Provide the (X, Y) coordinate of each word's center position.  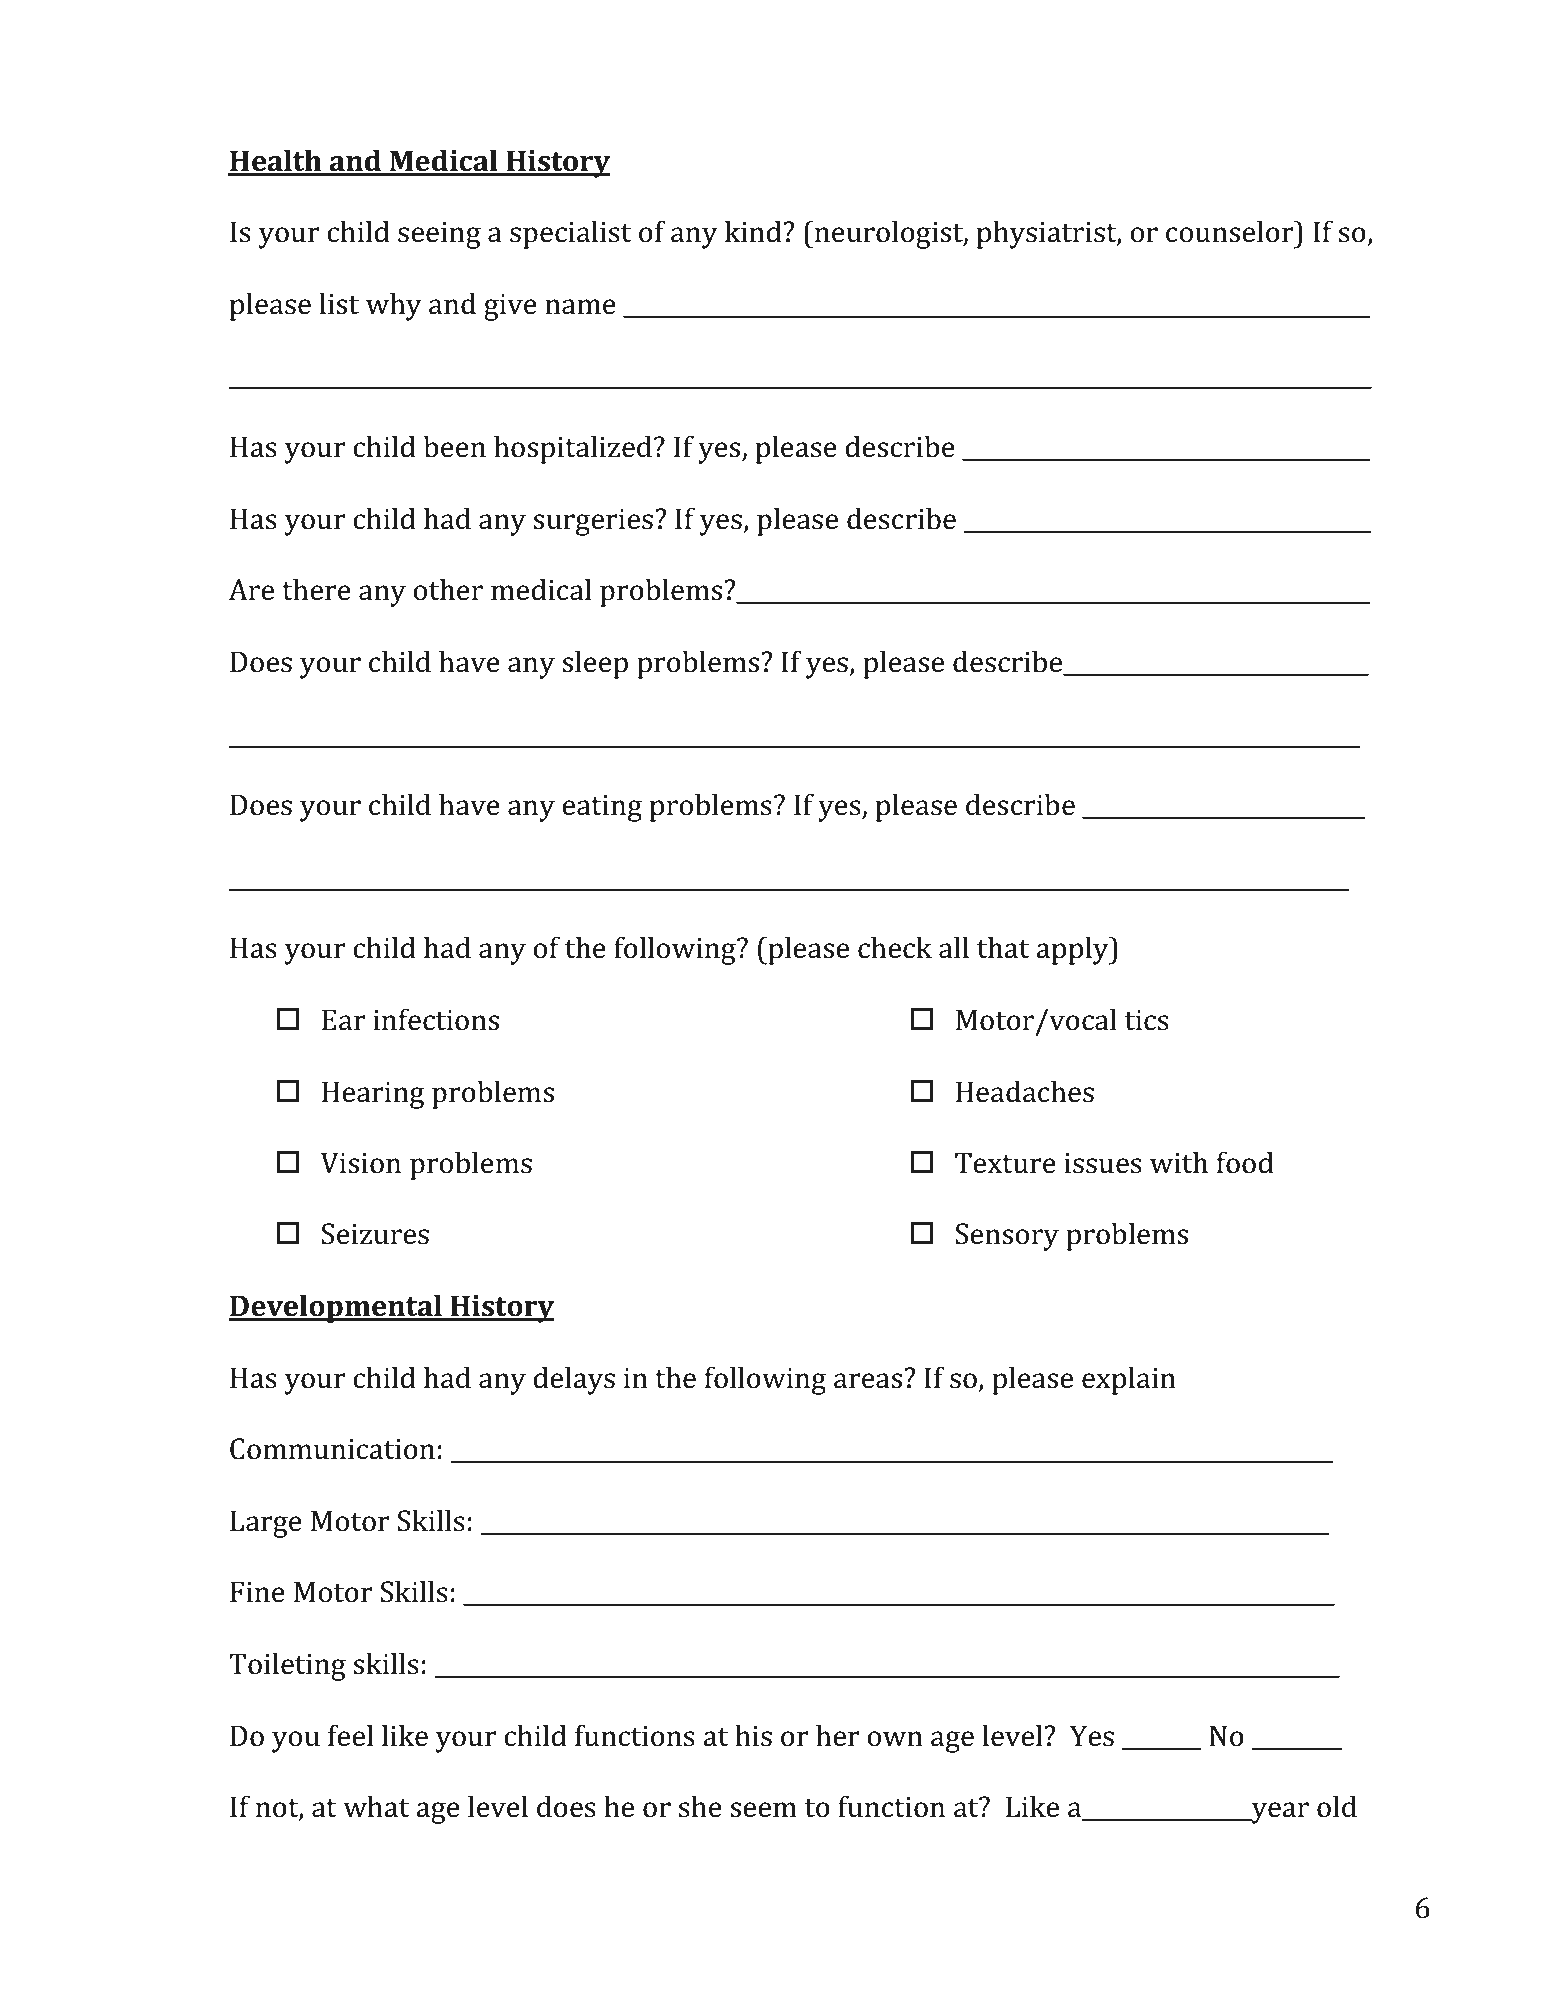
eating (602, 808)
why (394, 306)
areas (868, 1381)
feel (350, 1735)
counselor (1231, 231)
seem (763, 1810)
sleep (595, 664)
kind (754, 231)
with (1179, 1162)
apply (1073, 950)
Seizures (375, 1234)
